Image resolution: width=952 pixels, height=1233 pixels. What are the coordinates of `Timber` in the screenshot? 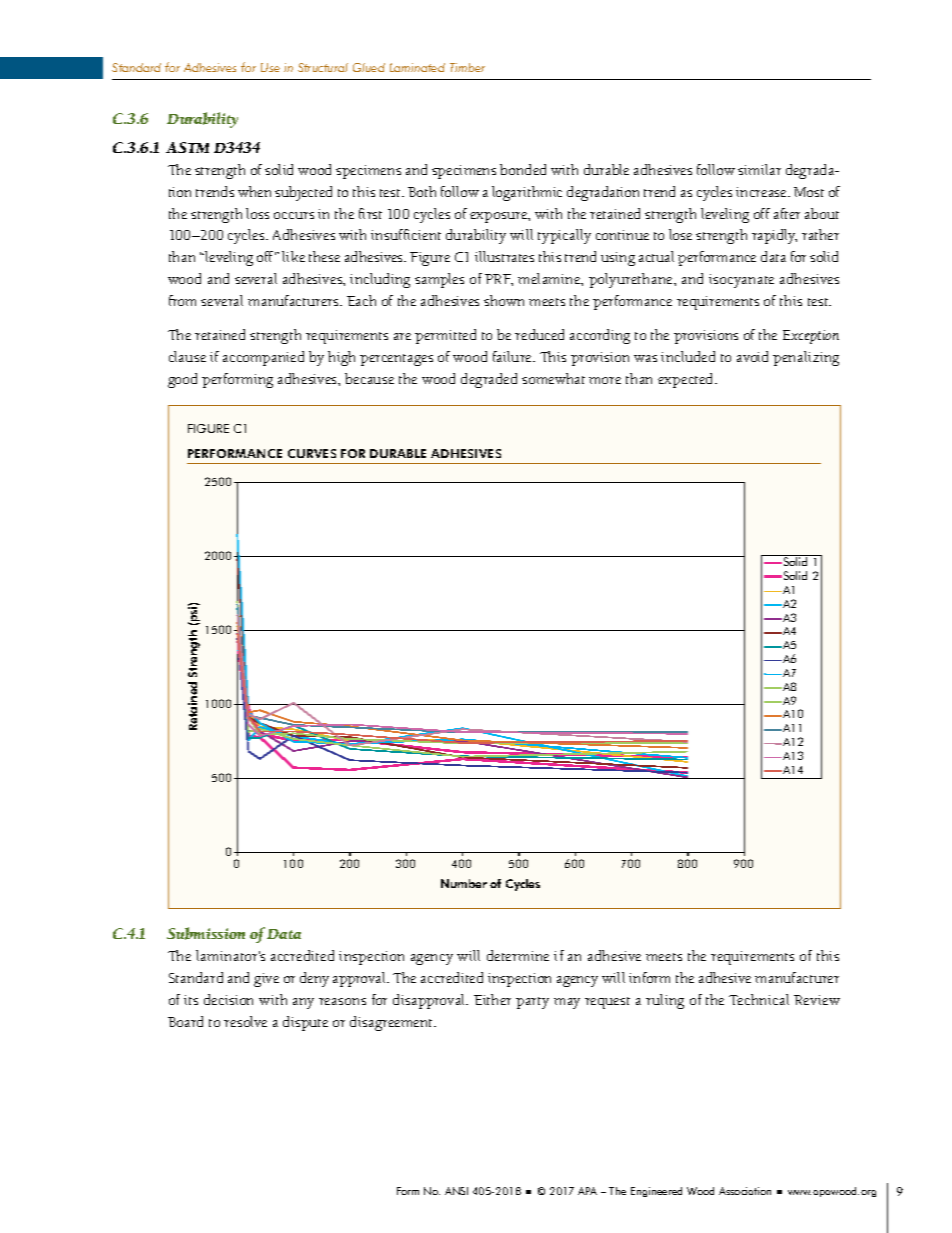 It's located at (467, 67).
